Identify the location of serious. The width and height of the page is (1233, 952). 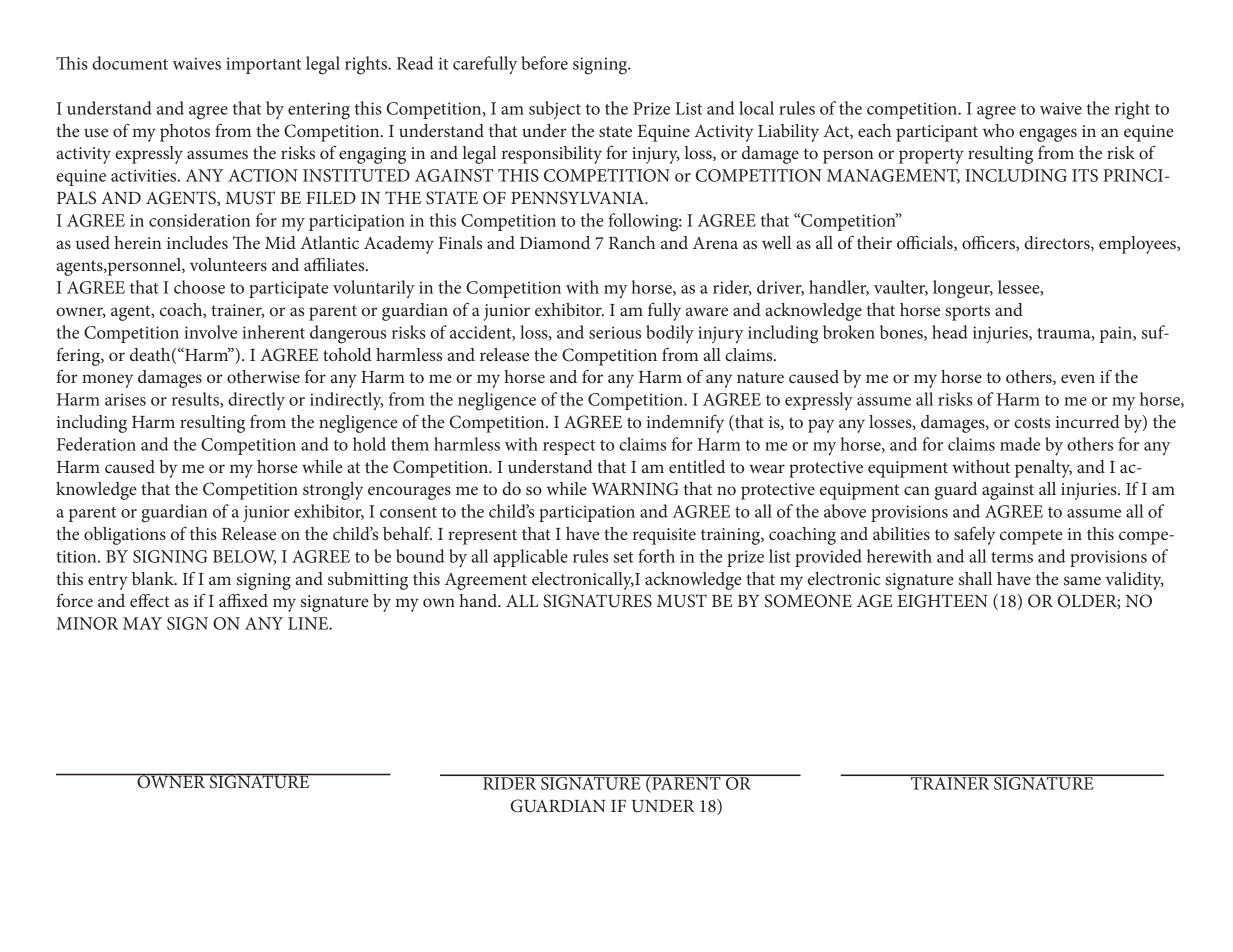
(615, 332).
